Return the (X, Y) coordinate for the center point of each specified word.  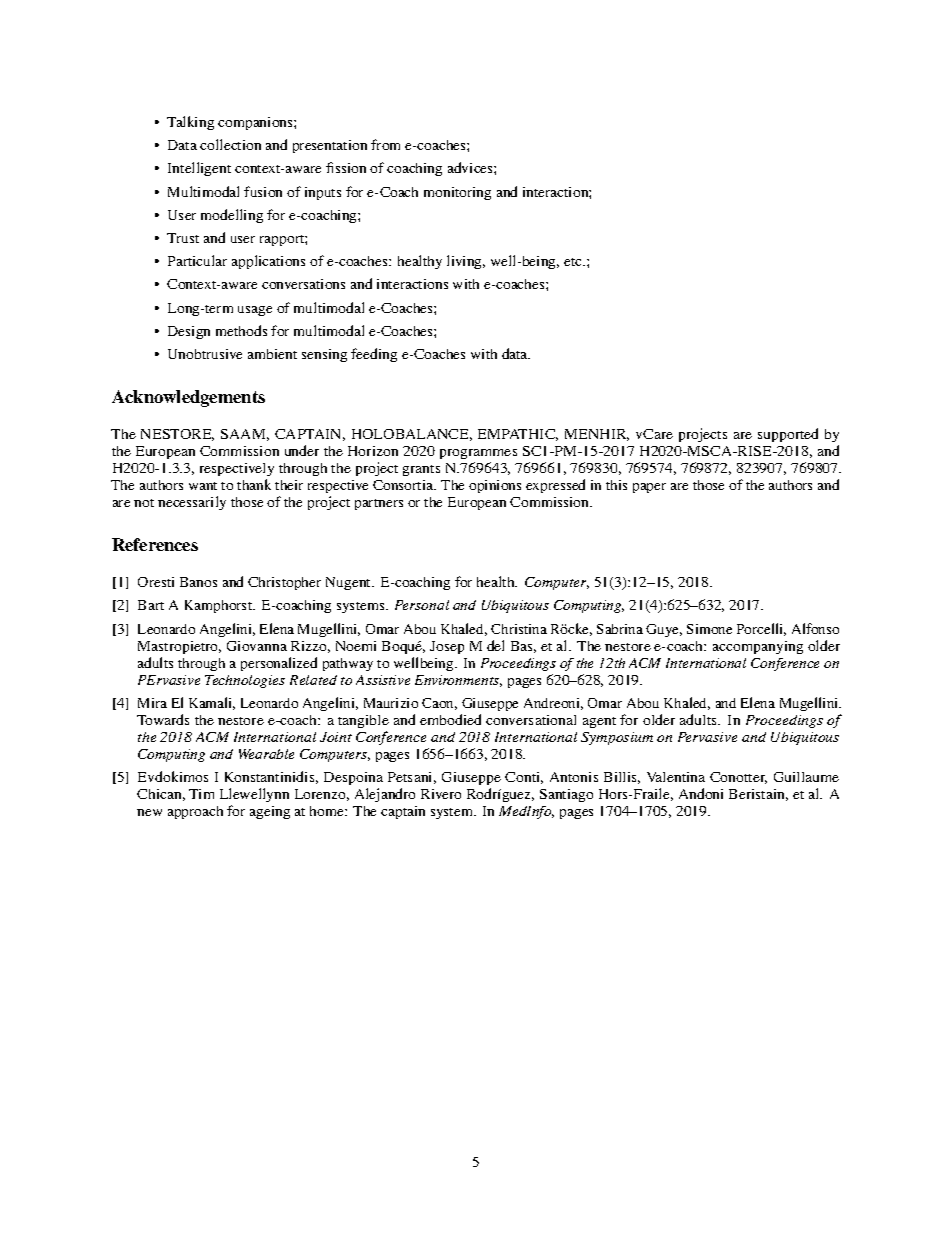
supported (788, 435)
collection (230, 144)
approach (195, 812)
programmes (478, 454)
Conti (524, 778)
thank (254, 484)
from (385, 144)
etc (574, 262)
